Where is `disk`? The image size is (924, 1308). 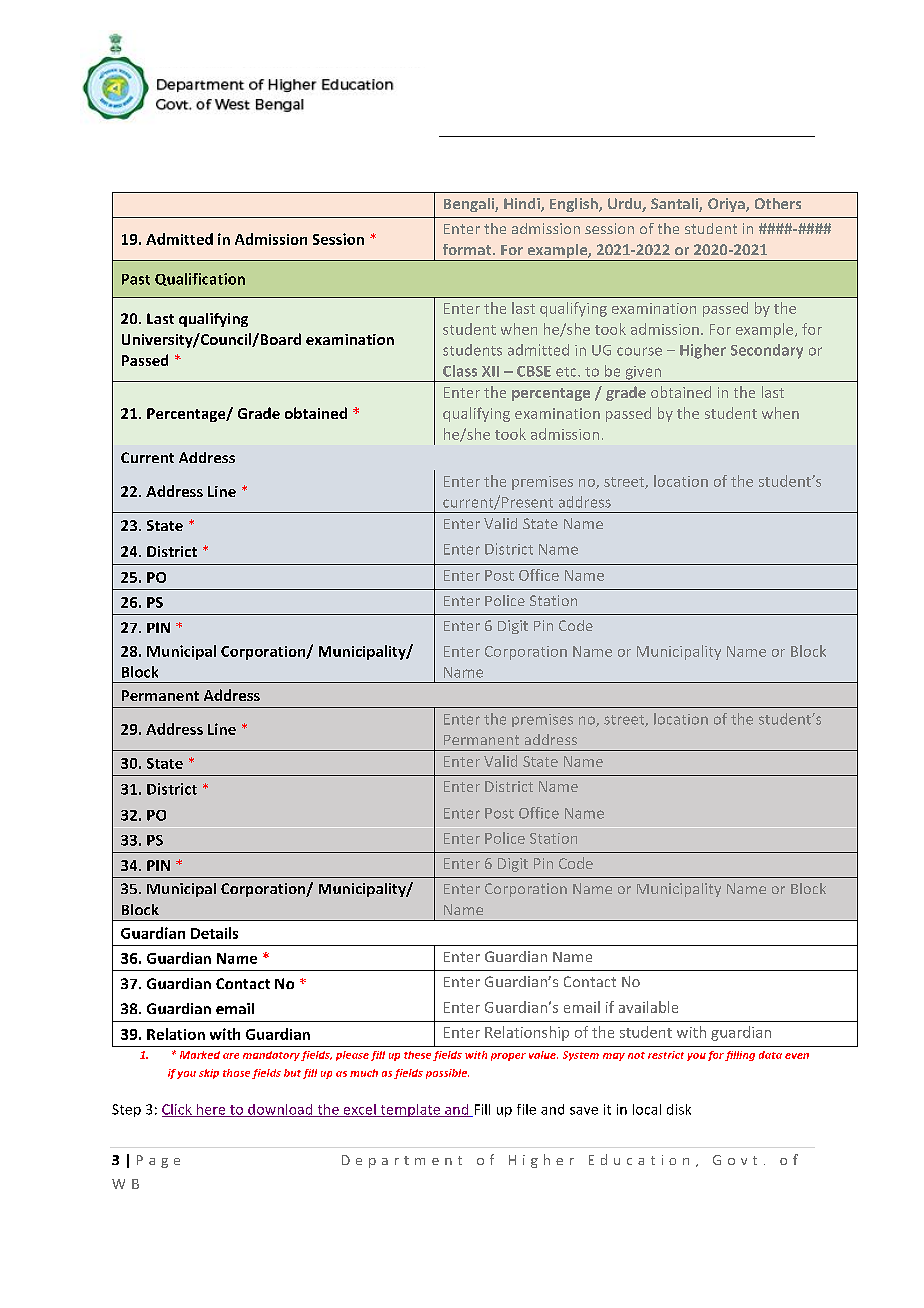 disk is located at coordinates (679, 1109).
